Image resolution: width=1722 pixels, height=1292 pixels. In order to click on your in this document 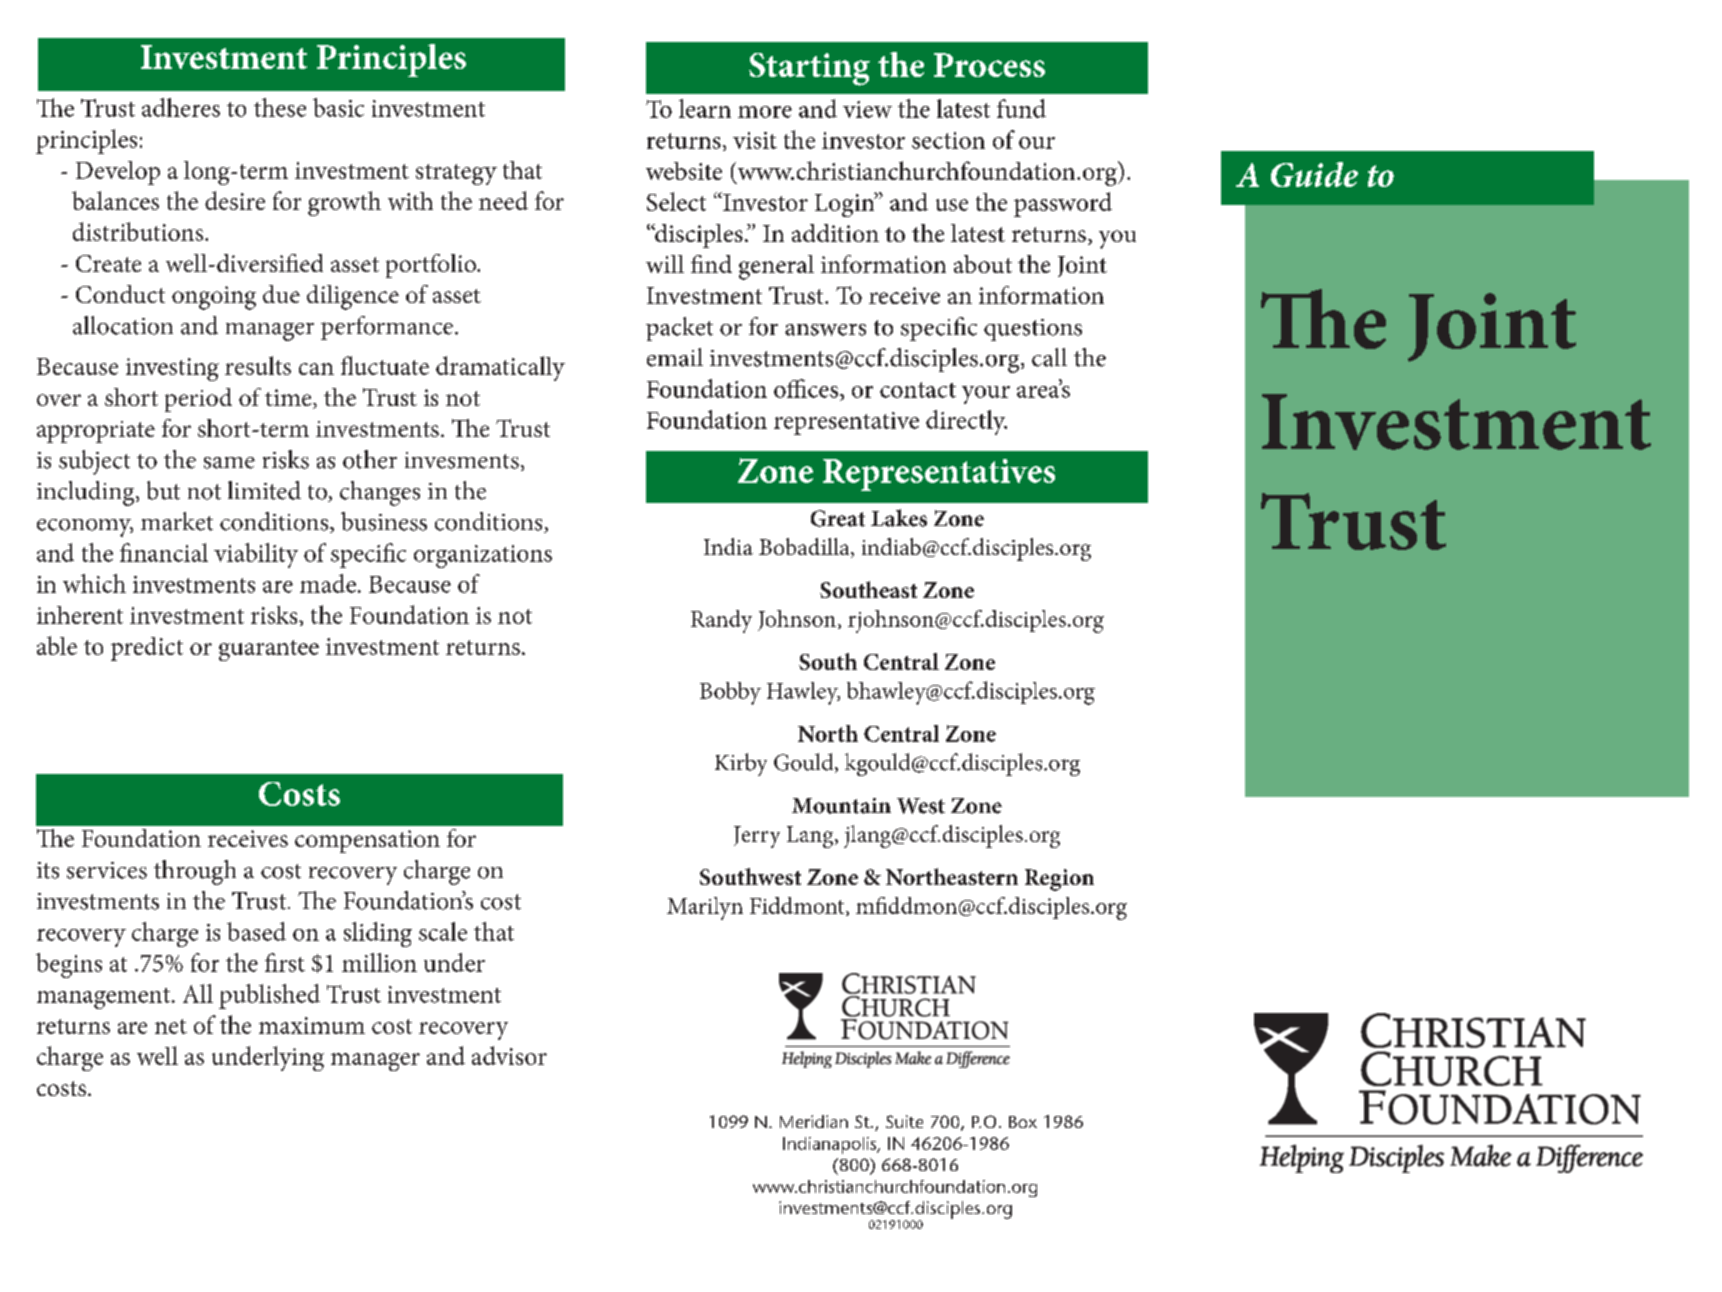, I will do `click(986, 395)`.
